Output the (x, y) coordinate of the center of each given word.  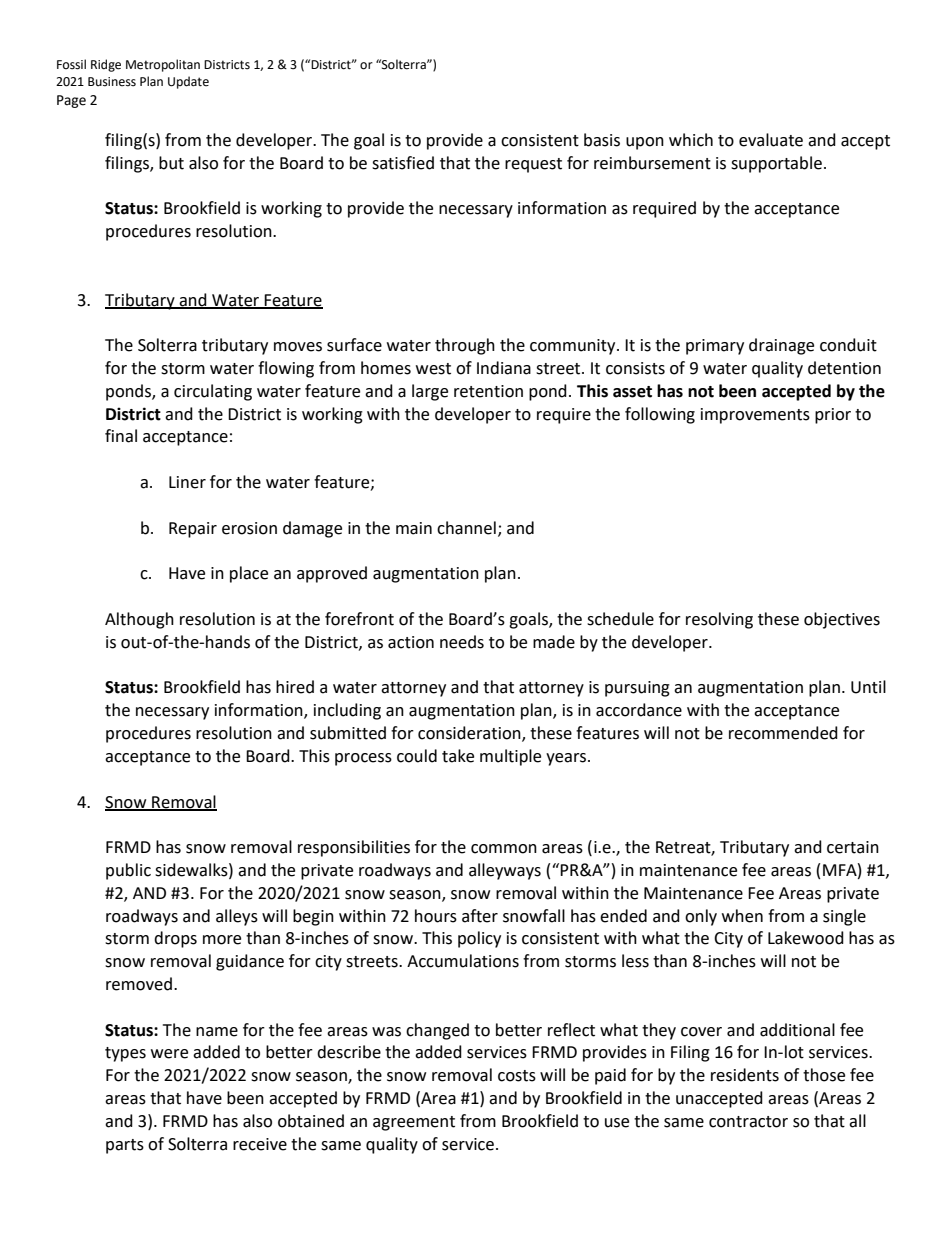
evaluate (771, 140)
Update (188, 82)
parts (125, 1146)
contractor (748, 1122)
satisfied (403, 163)
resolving (719, 620)
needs (462, 642)
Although (139, 620)
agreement (414, 1123)
